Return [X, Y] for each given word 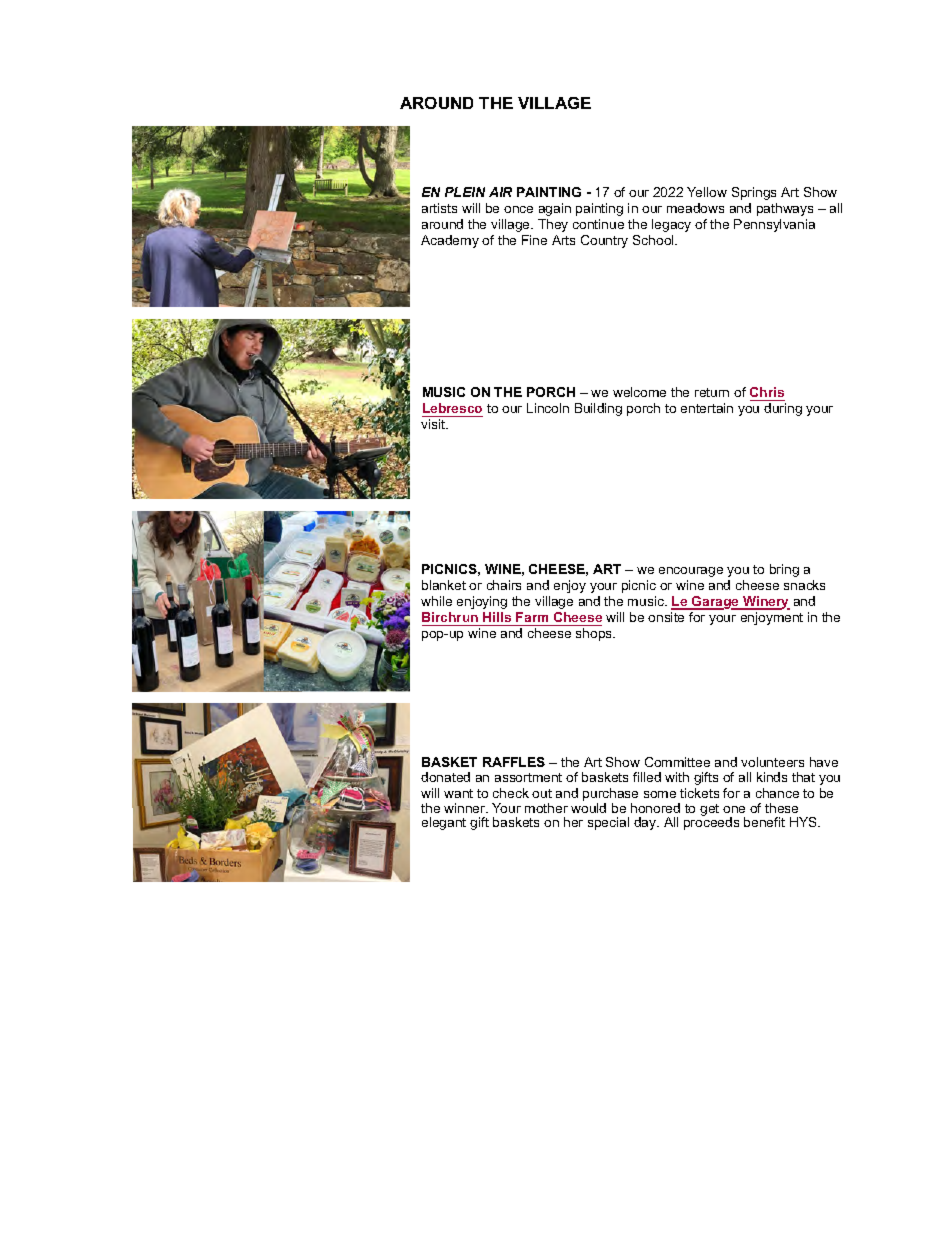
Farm [532, 617]
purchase [610, 794]
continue [598, 224]
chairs [504, 585]
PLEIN [465, 192]
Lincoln [548, 408]
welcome [639, 392]
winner [466, 808]
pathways [785, 209]
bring [784, 570]
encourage [691, 572]
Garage [715, 603]
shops [595, 634]
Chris [767, 392]
